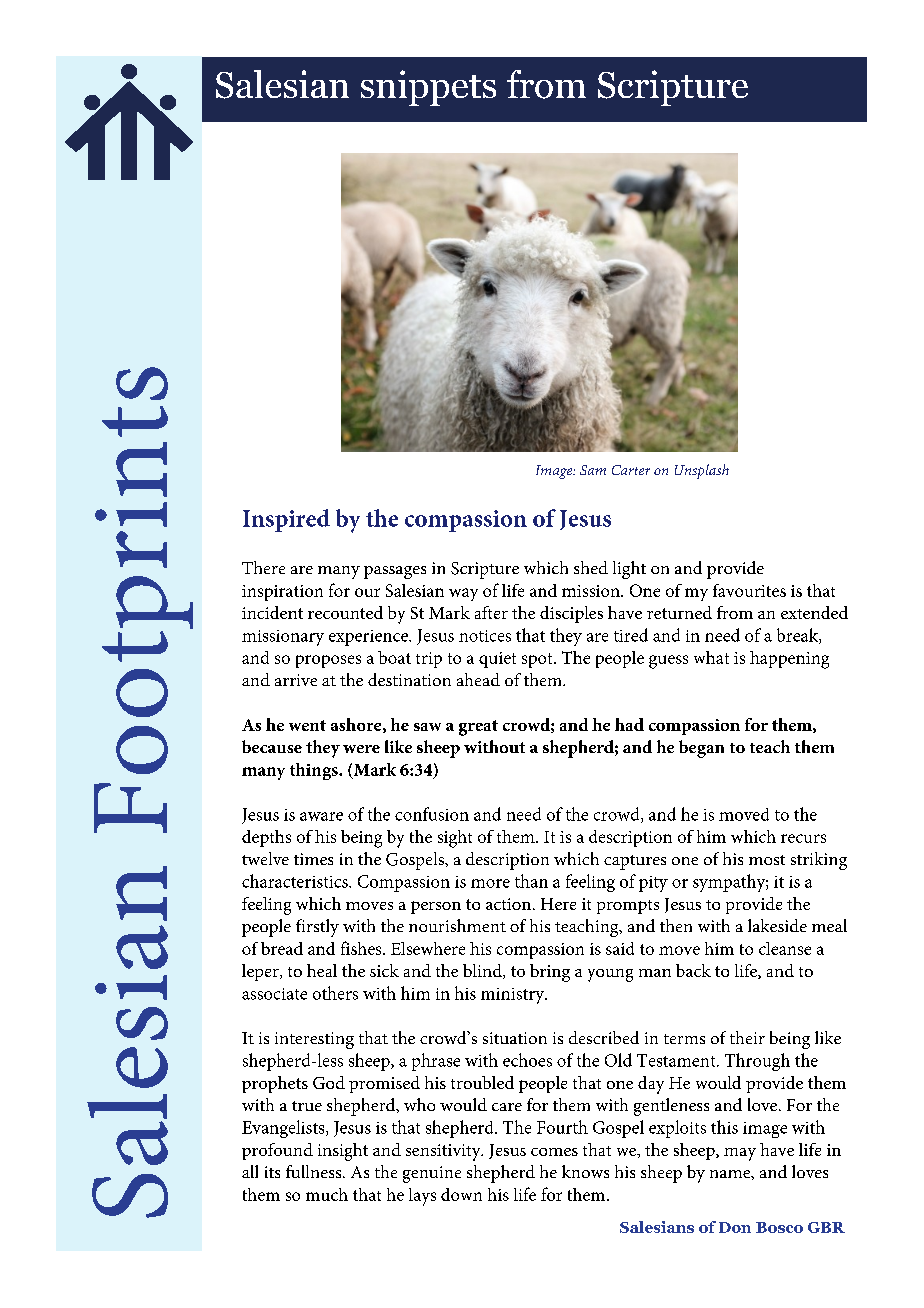 This screenshot has width=924, height=1308. What do you see at coordinates (428, 88) in the screenshot?
I see `snippets` at bounding box center [428, 88].
